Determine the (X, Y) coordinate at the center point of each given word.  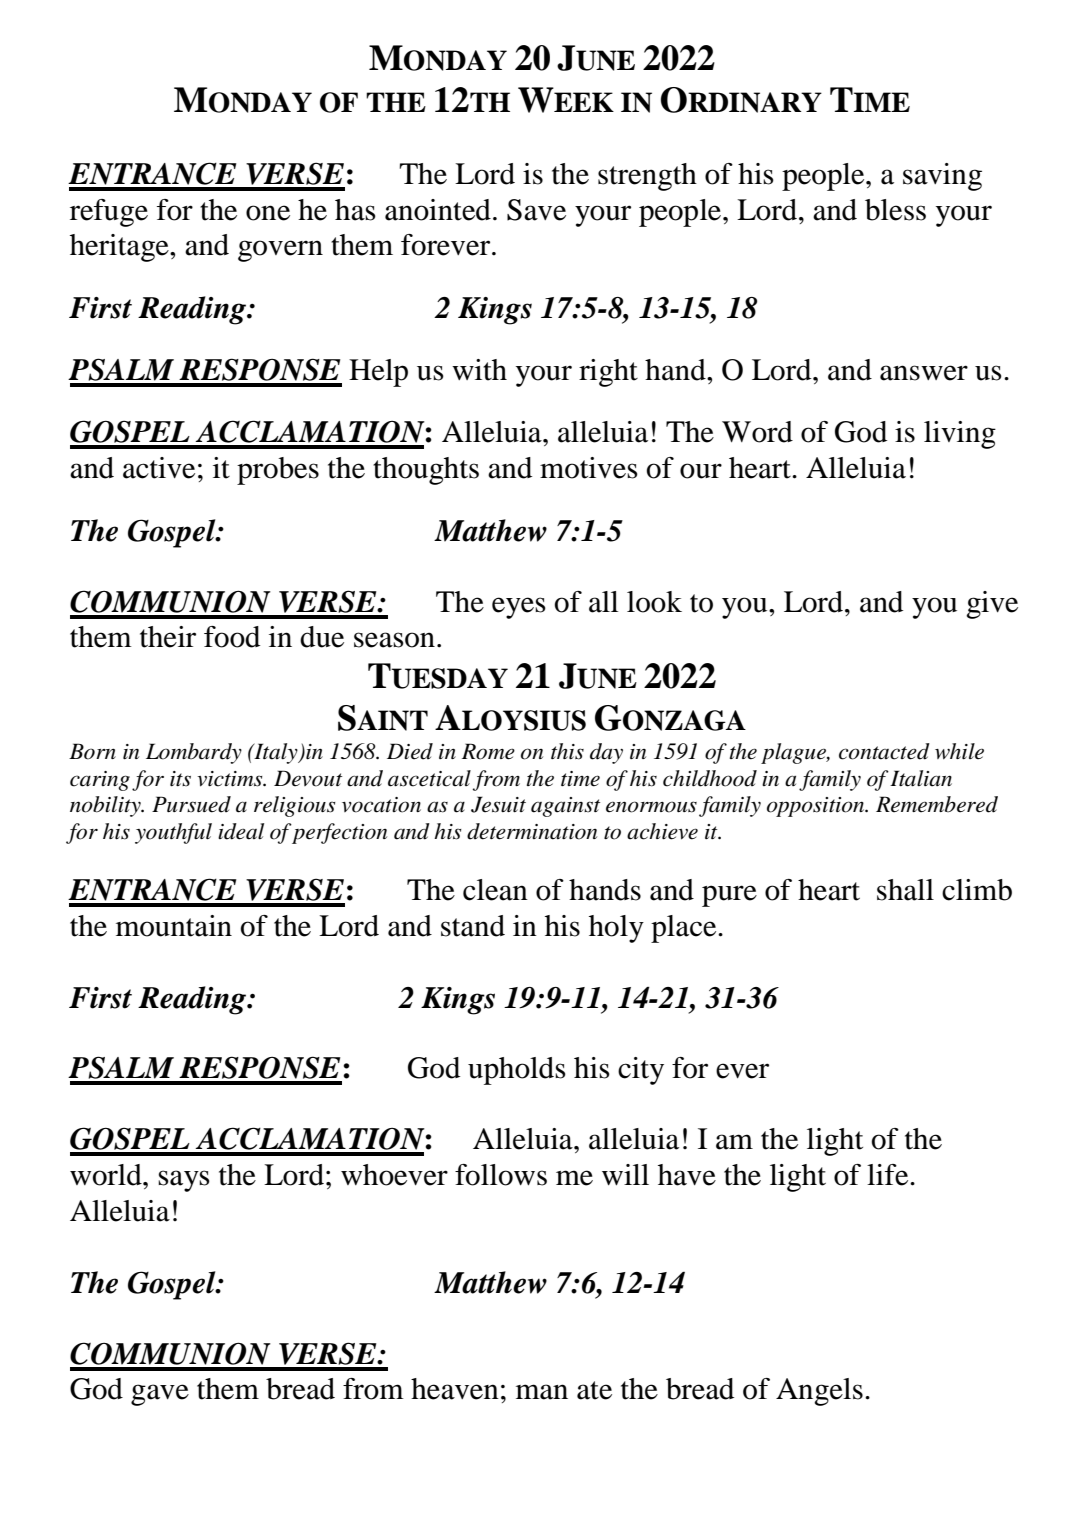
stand (473, 926)
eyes (519, 608)
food (232, 637)
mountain (174, 926)
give (992, 605)
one (268, 213)
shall (905, 890)
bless (895, 210)
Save (536, 210)
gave (160, 1395)
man (542, 1392)
